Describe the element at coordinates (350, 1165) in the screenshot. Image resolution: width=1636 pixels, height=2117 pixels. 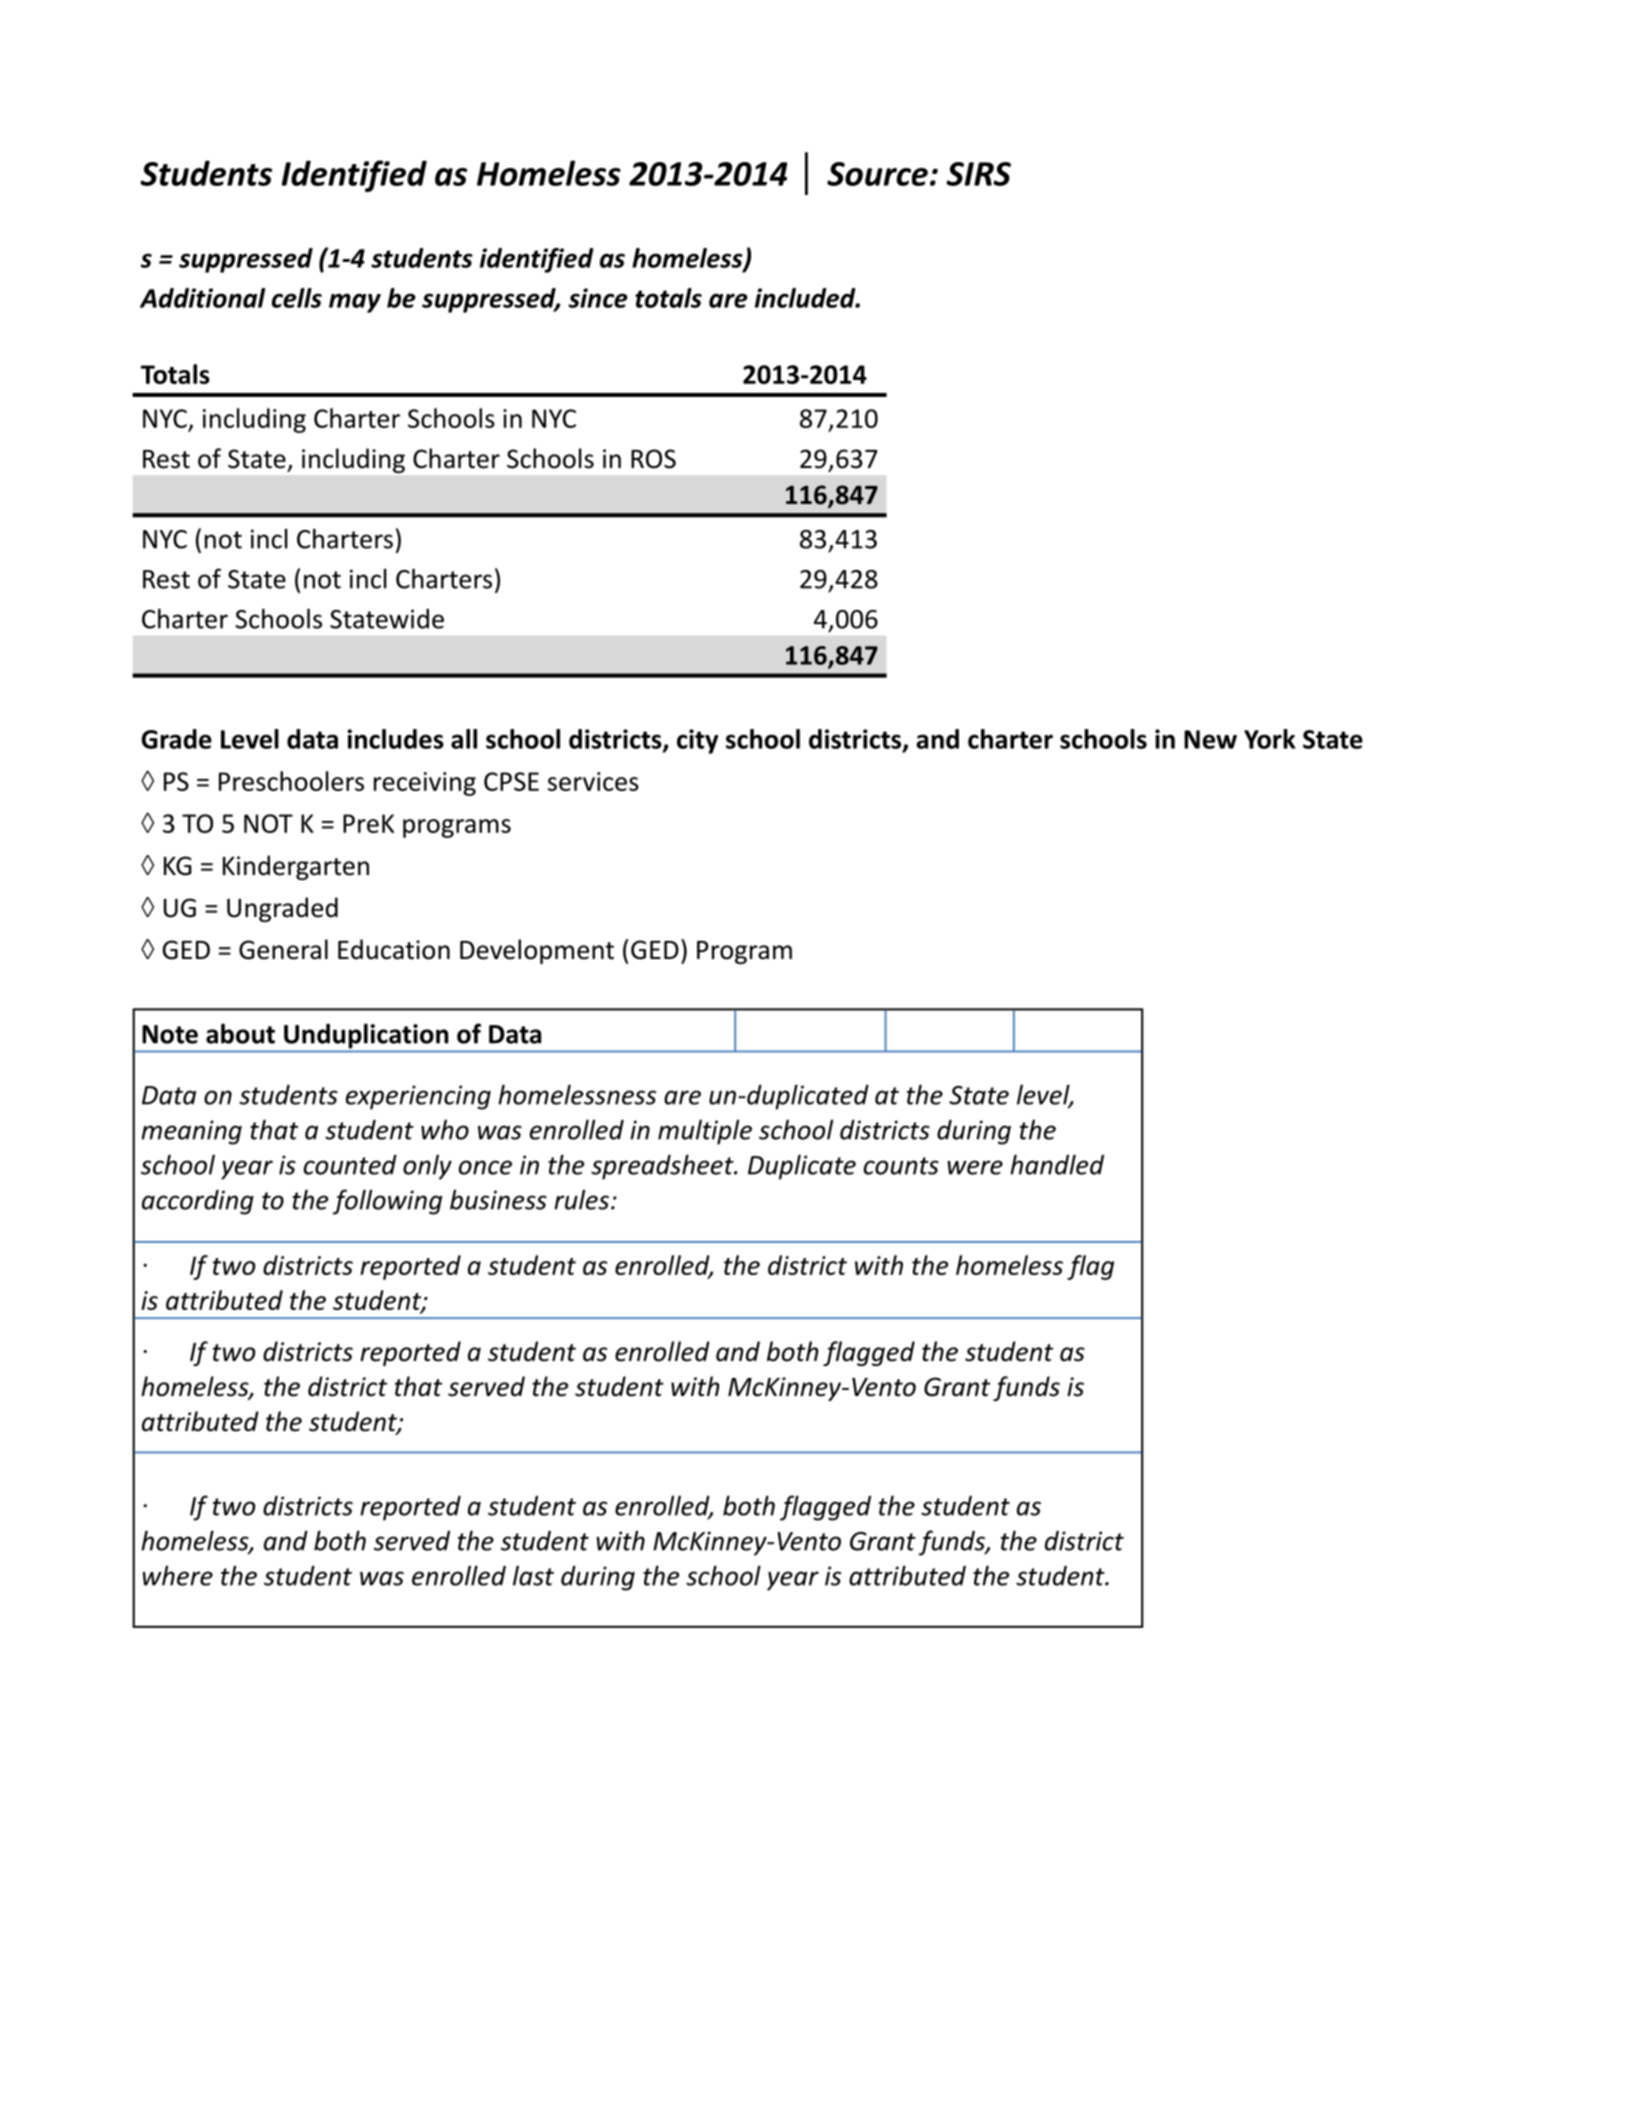
I see `counted` at that location.
